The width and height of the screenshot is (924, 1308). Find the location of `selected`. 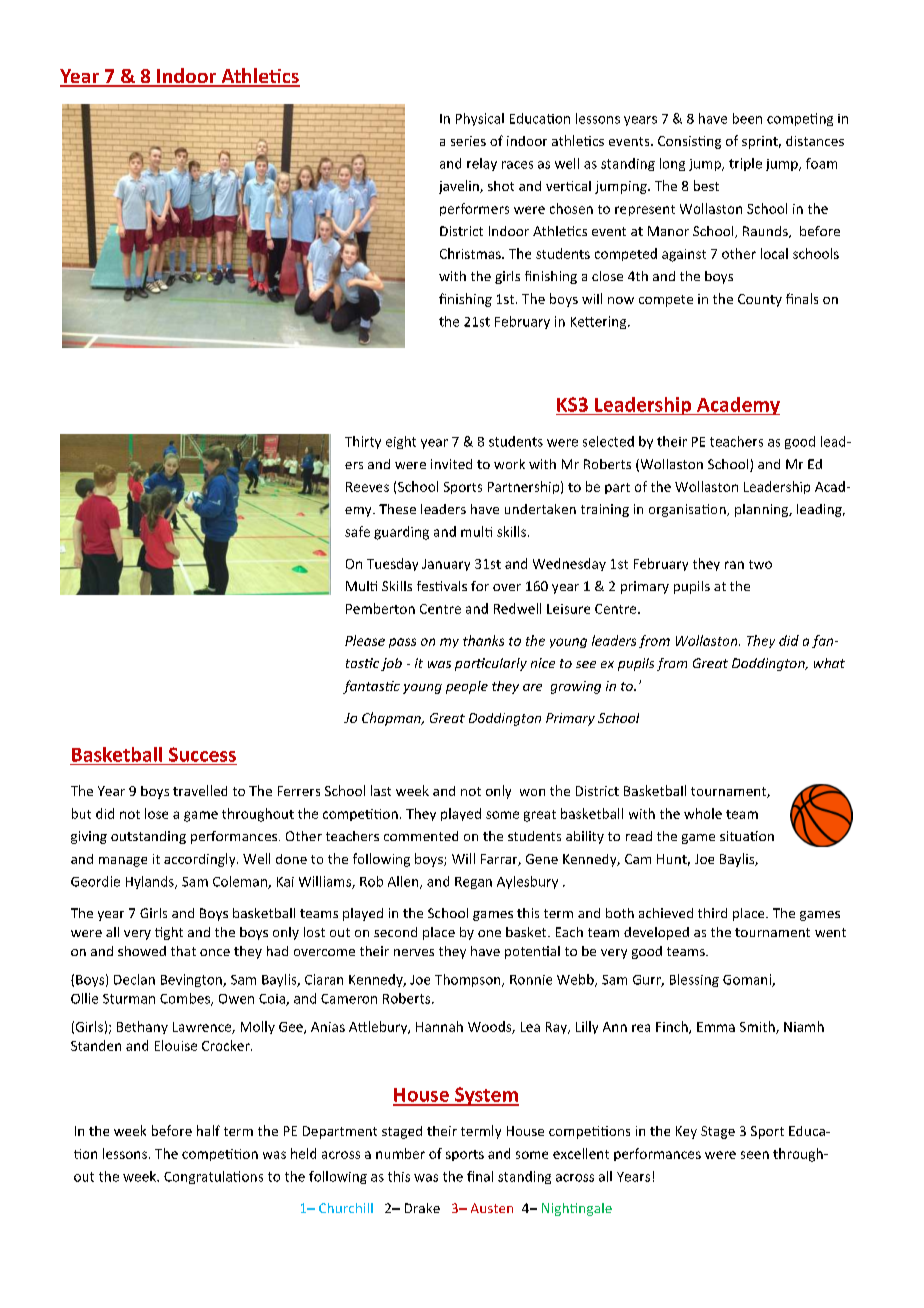

selected is located at coordinates (608, 441).
